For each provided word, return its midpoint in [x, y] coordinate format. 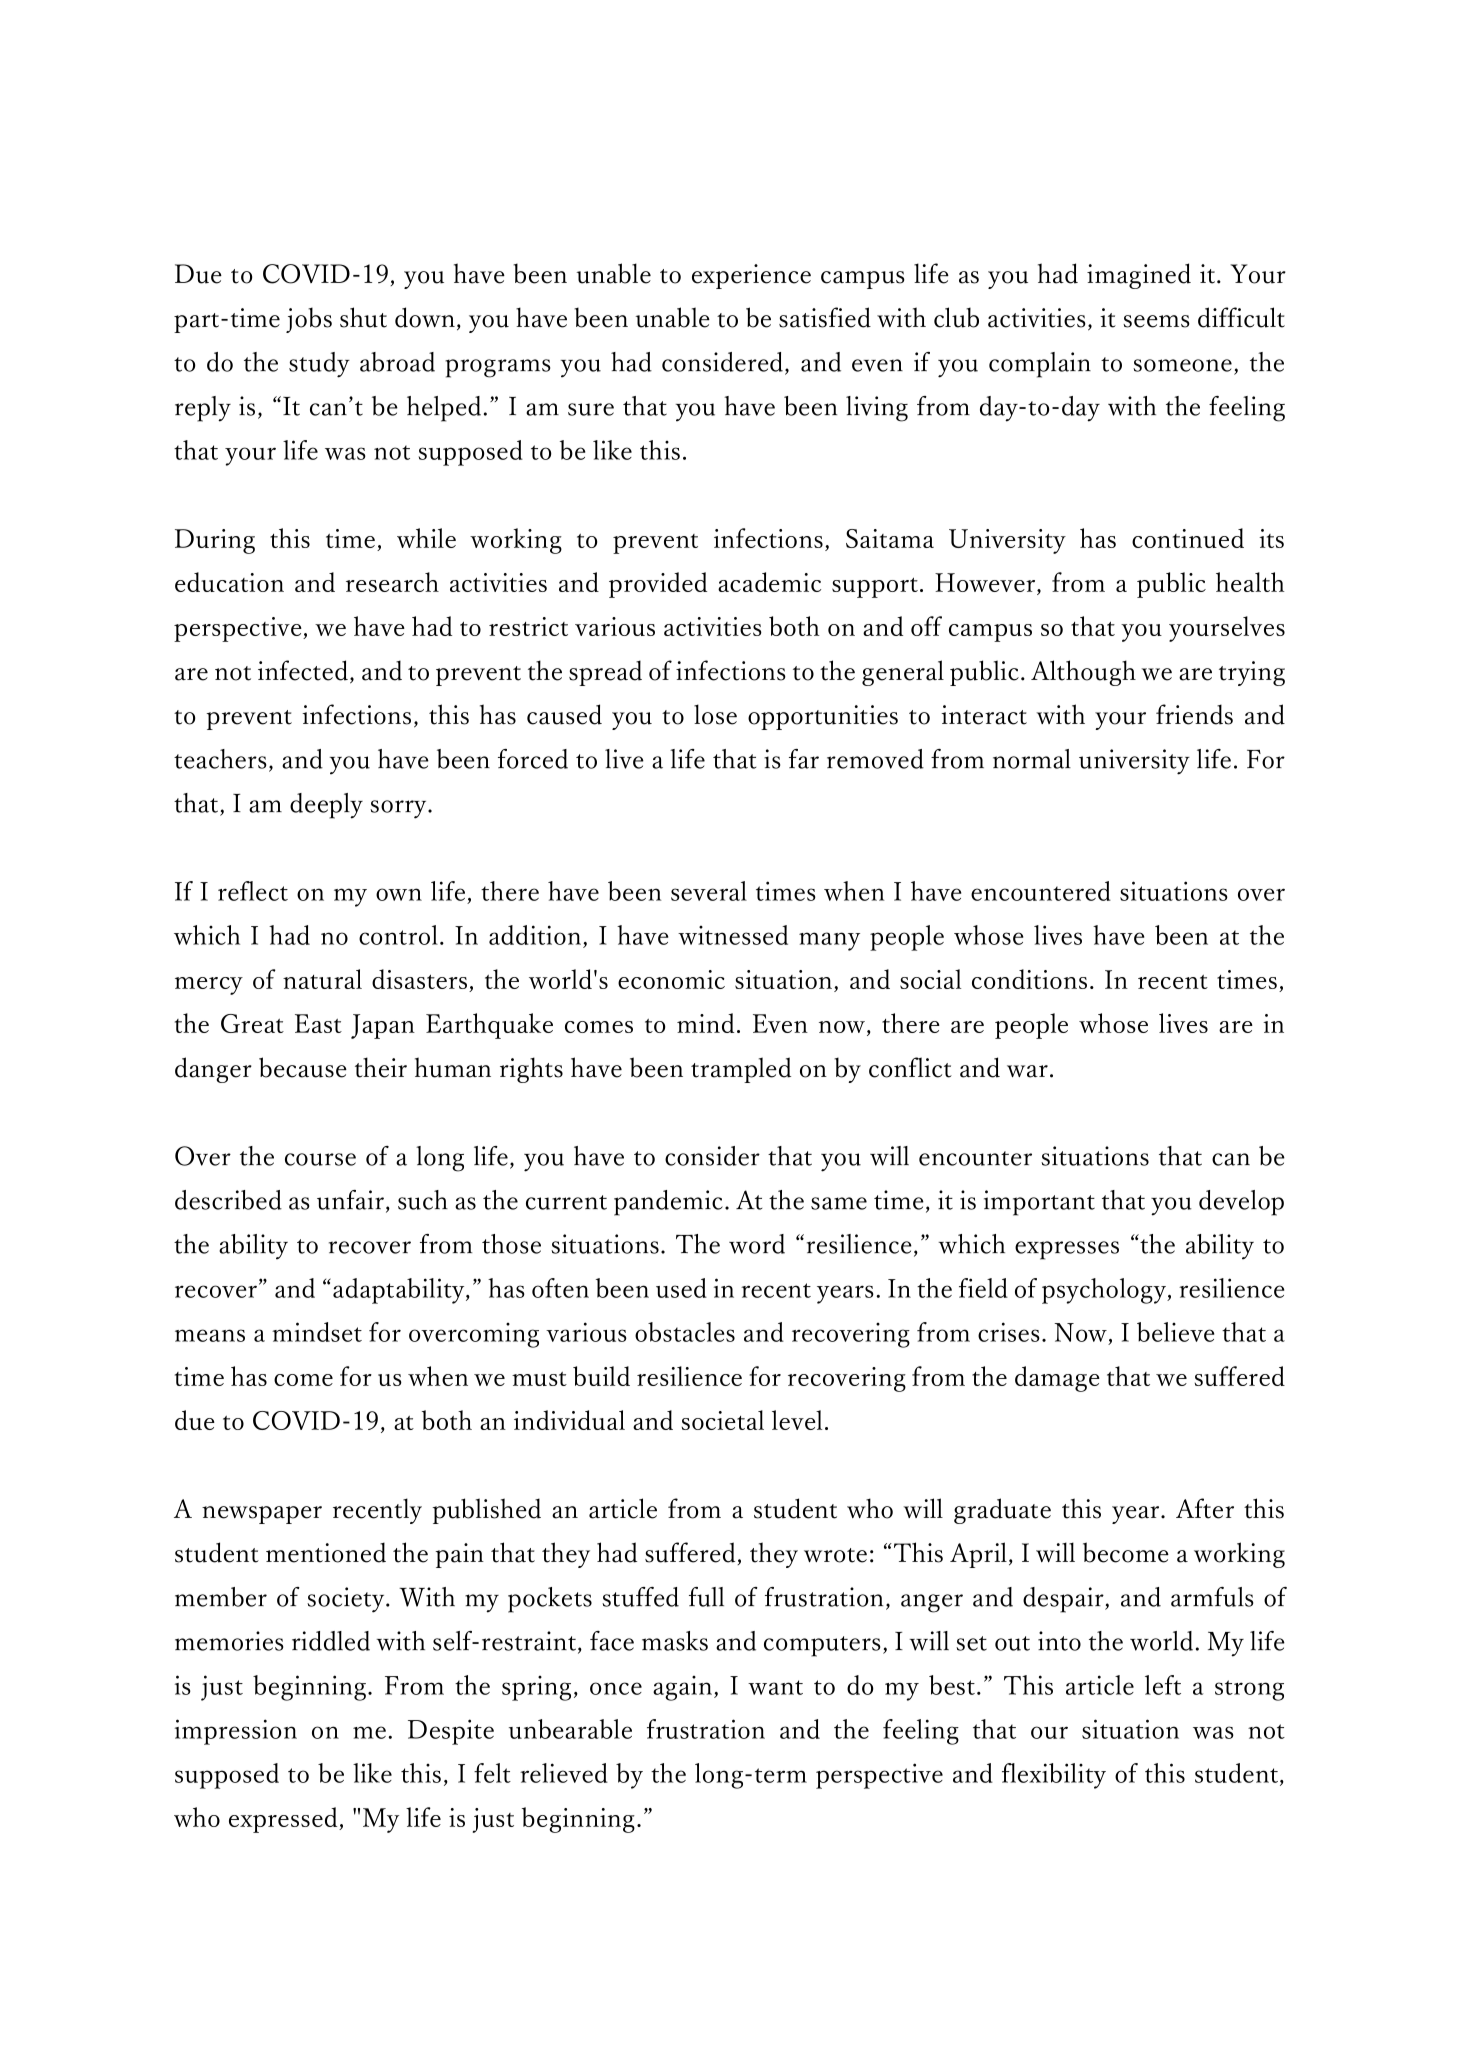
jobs [309, 320]
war [1027, 1071]
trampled [741, 1070]
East [318, 1023]
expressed [284, 1820]
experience [751, 276]
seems [1156, 321]
